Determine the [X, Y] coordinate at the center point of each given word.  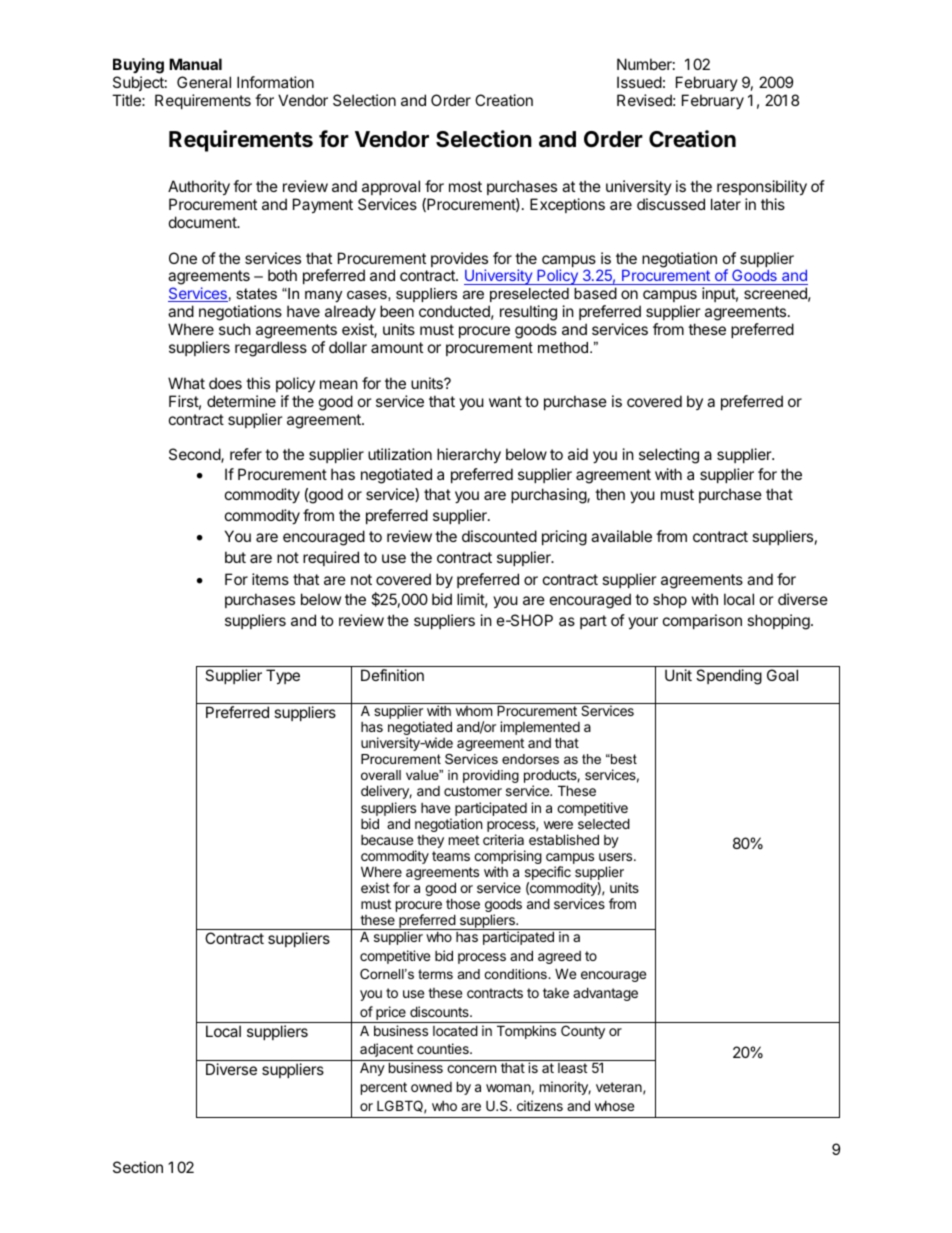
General [204, 82]
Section [138, 1167]
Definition [392, 675]
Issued [639, 82]
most [465, 186]
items [270, 579]
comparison [702, 621]
